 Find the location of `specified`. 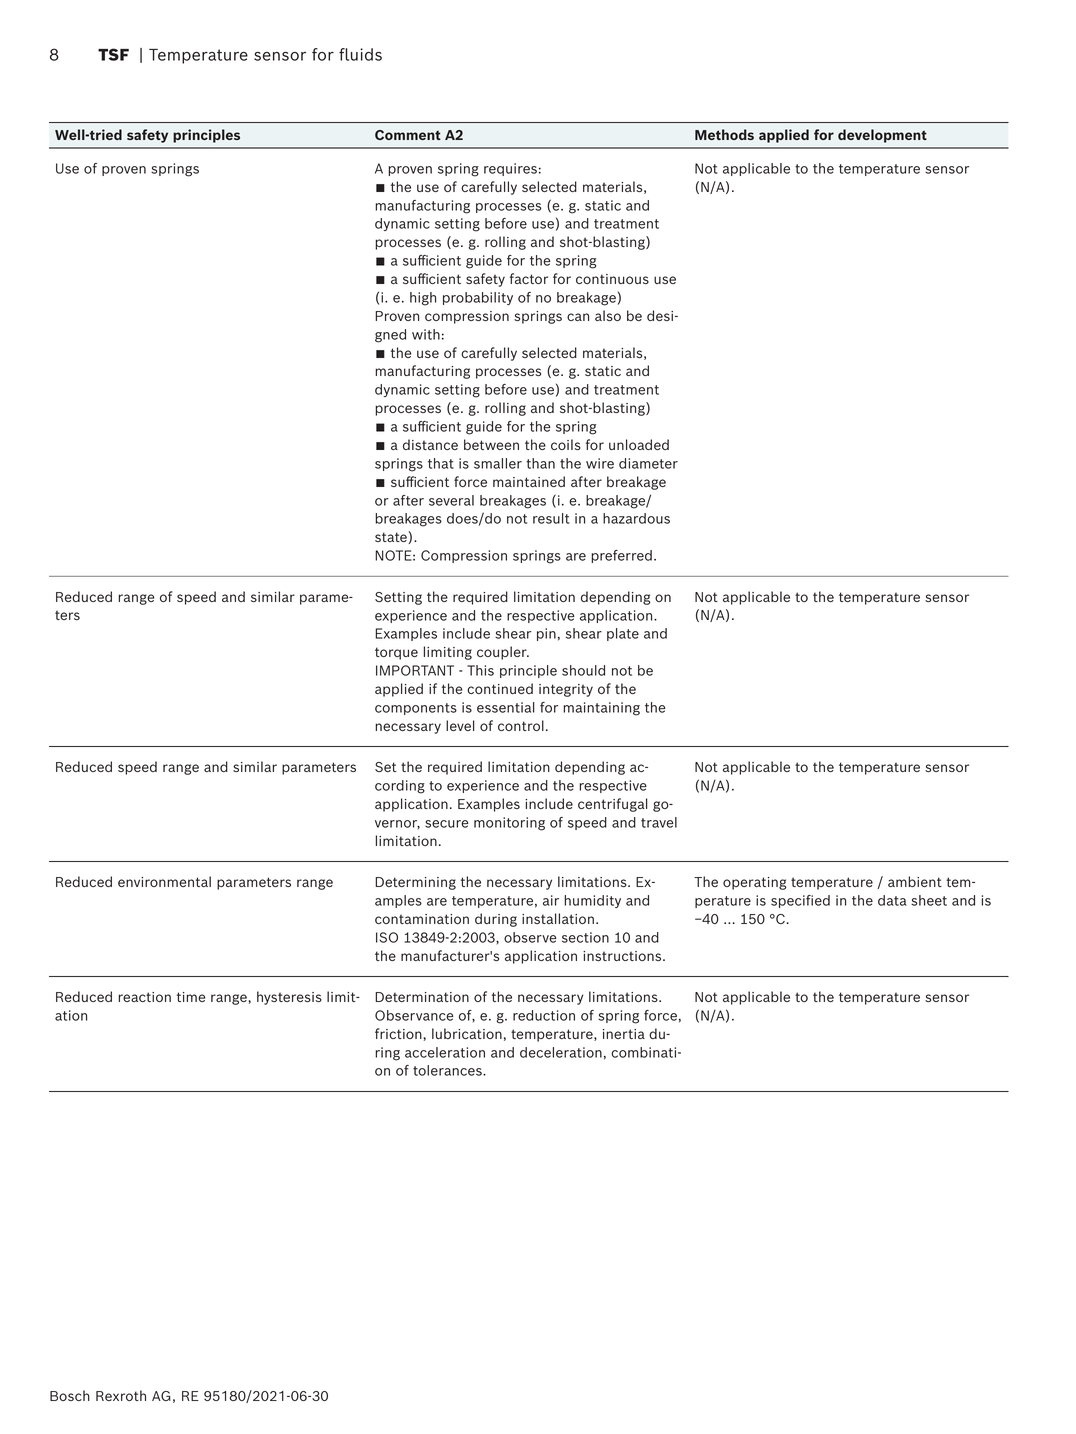

specified is located at coordinates (800, 901).
